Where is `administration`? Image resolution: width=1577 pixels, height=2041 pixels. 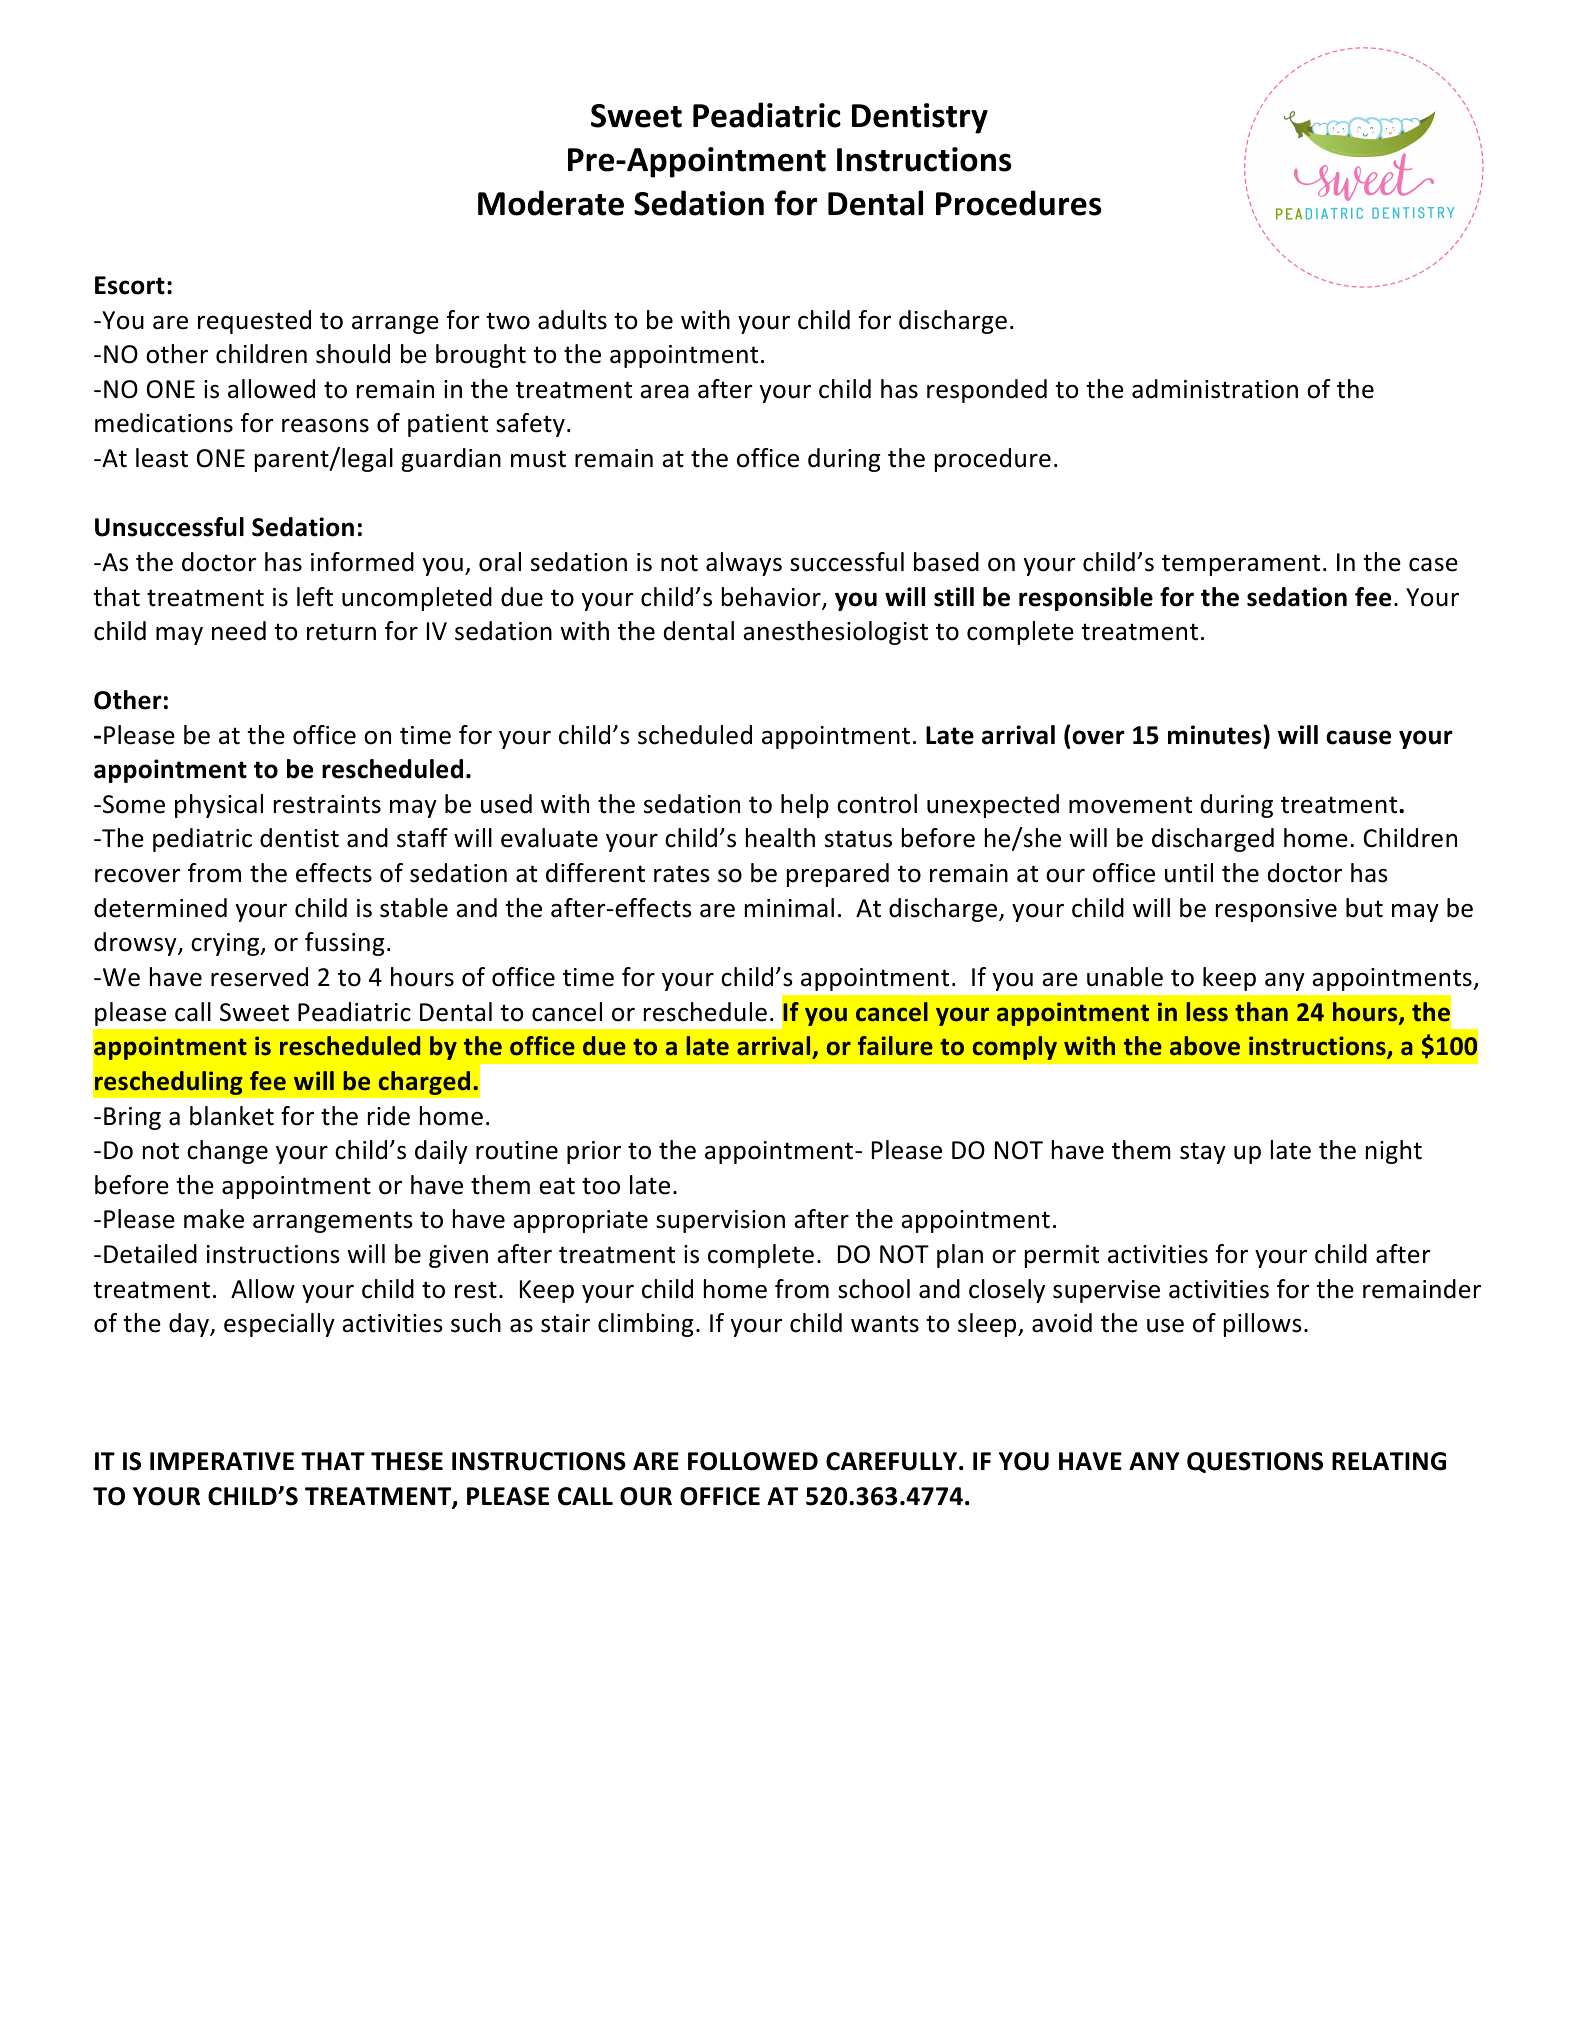
administration is located at coordinates (1215, 389).
